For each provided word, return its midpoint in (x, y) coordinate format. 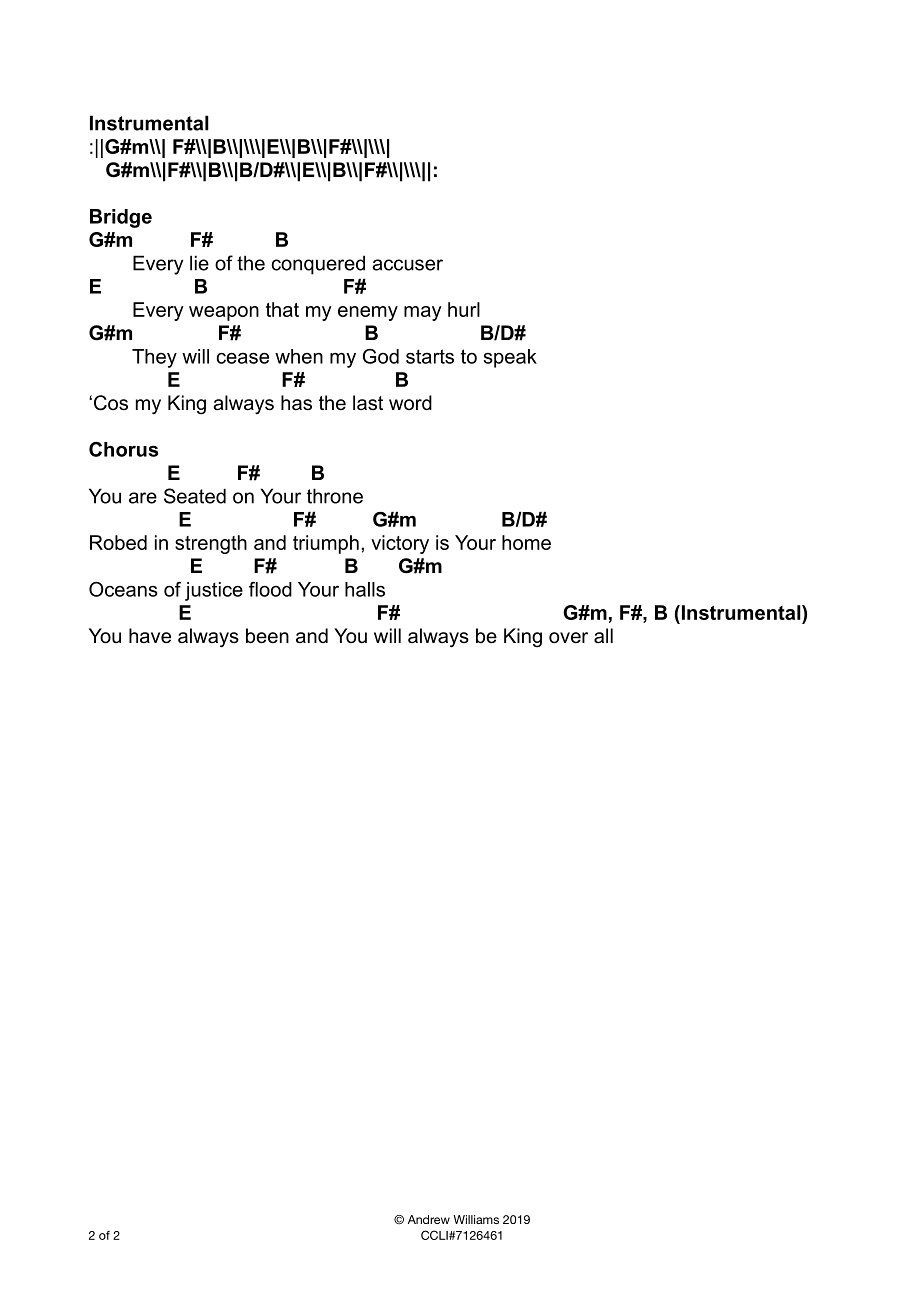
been (267, 636)
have (150, 636)
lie (199, 263)
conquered (318, 265)
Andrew (429, 1219)
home (526, 542)
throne (335, 496)
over (568, 638)
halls (365, 589)
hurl (464, 309)
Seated (195, 496)
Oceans (123, 589)
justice (214, 591)
